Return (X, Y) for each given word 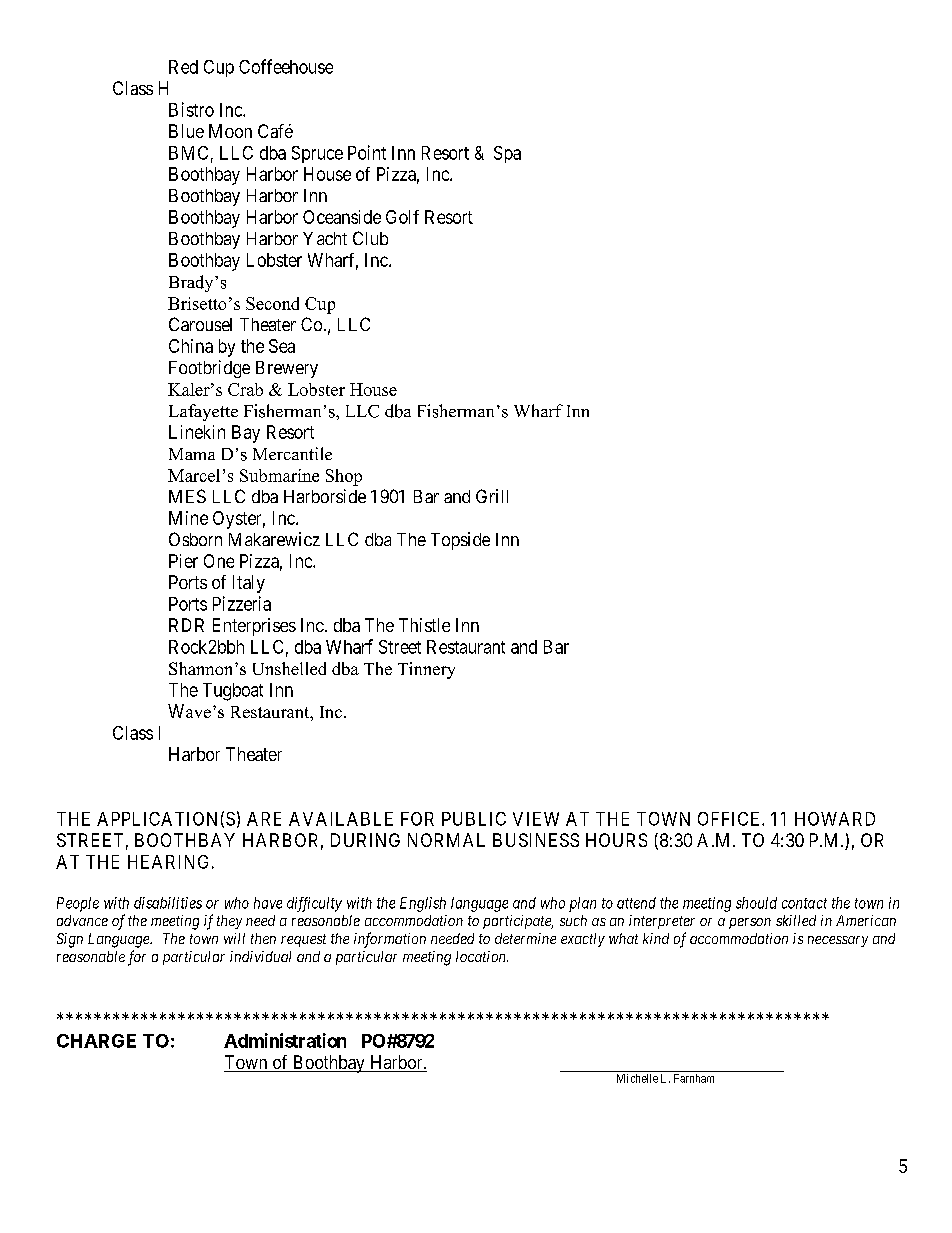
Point (367, 152)
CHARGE (96, 1041)
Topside (460, 541)
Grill (492, 496)
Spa (507, 154)
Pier (183, 561)
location (482, 956)
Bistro (191, 109)
